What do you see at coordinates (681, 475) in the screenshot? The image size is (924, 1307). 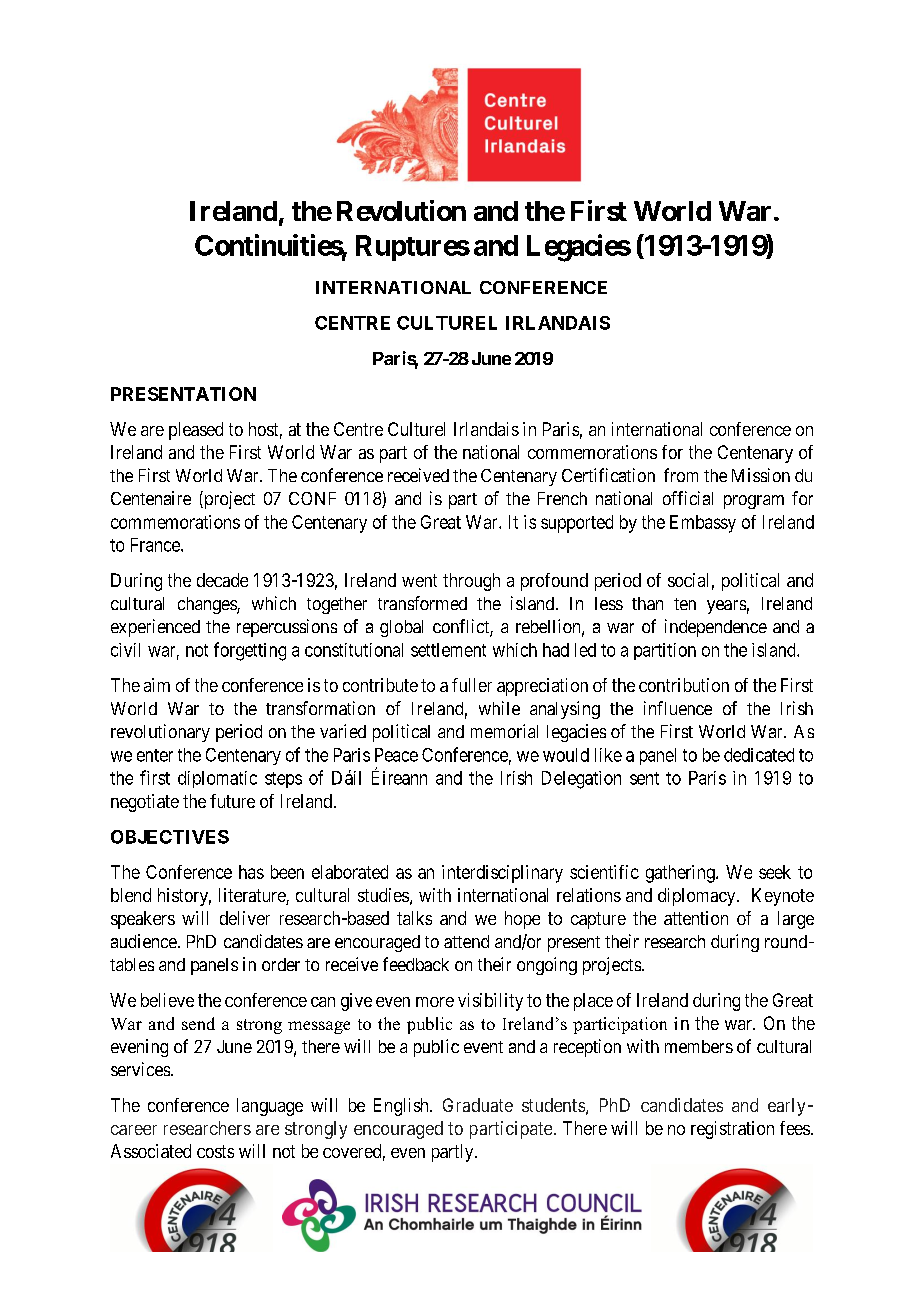 I see `from` at bounding box center [681, 475].
